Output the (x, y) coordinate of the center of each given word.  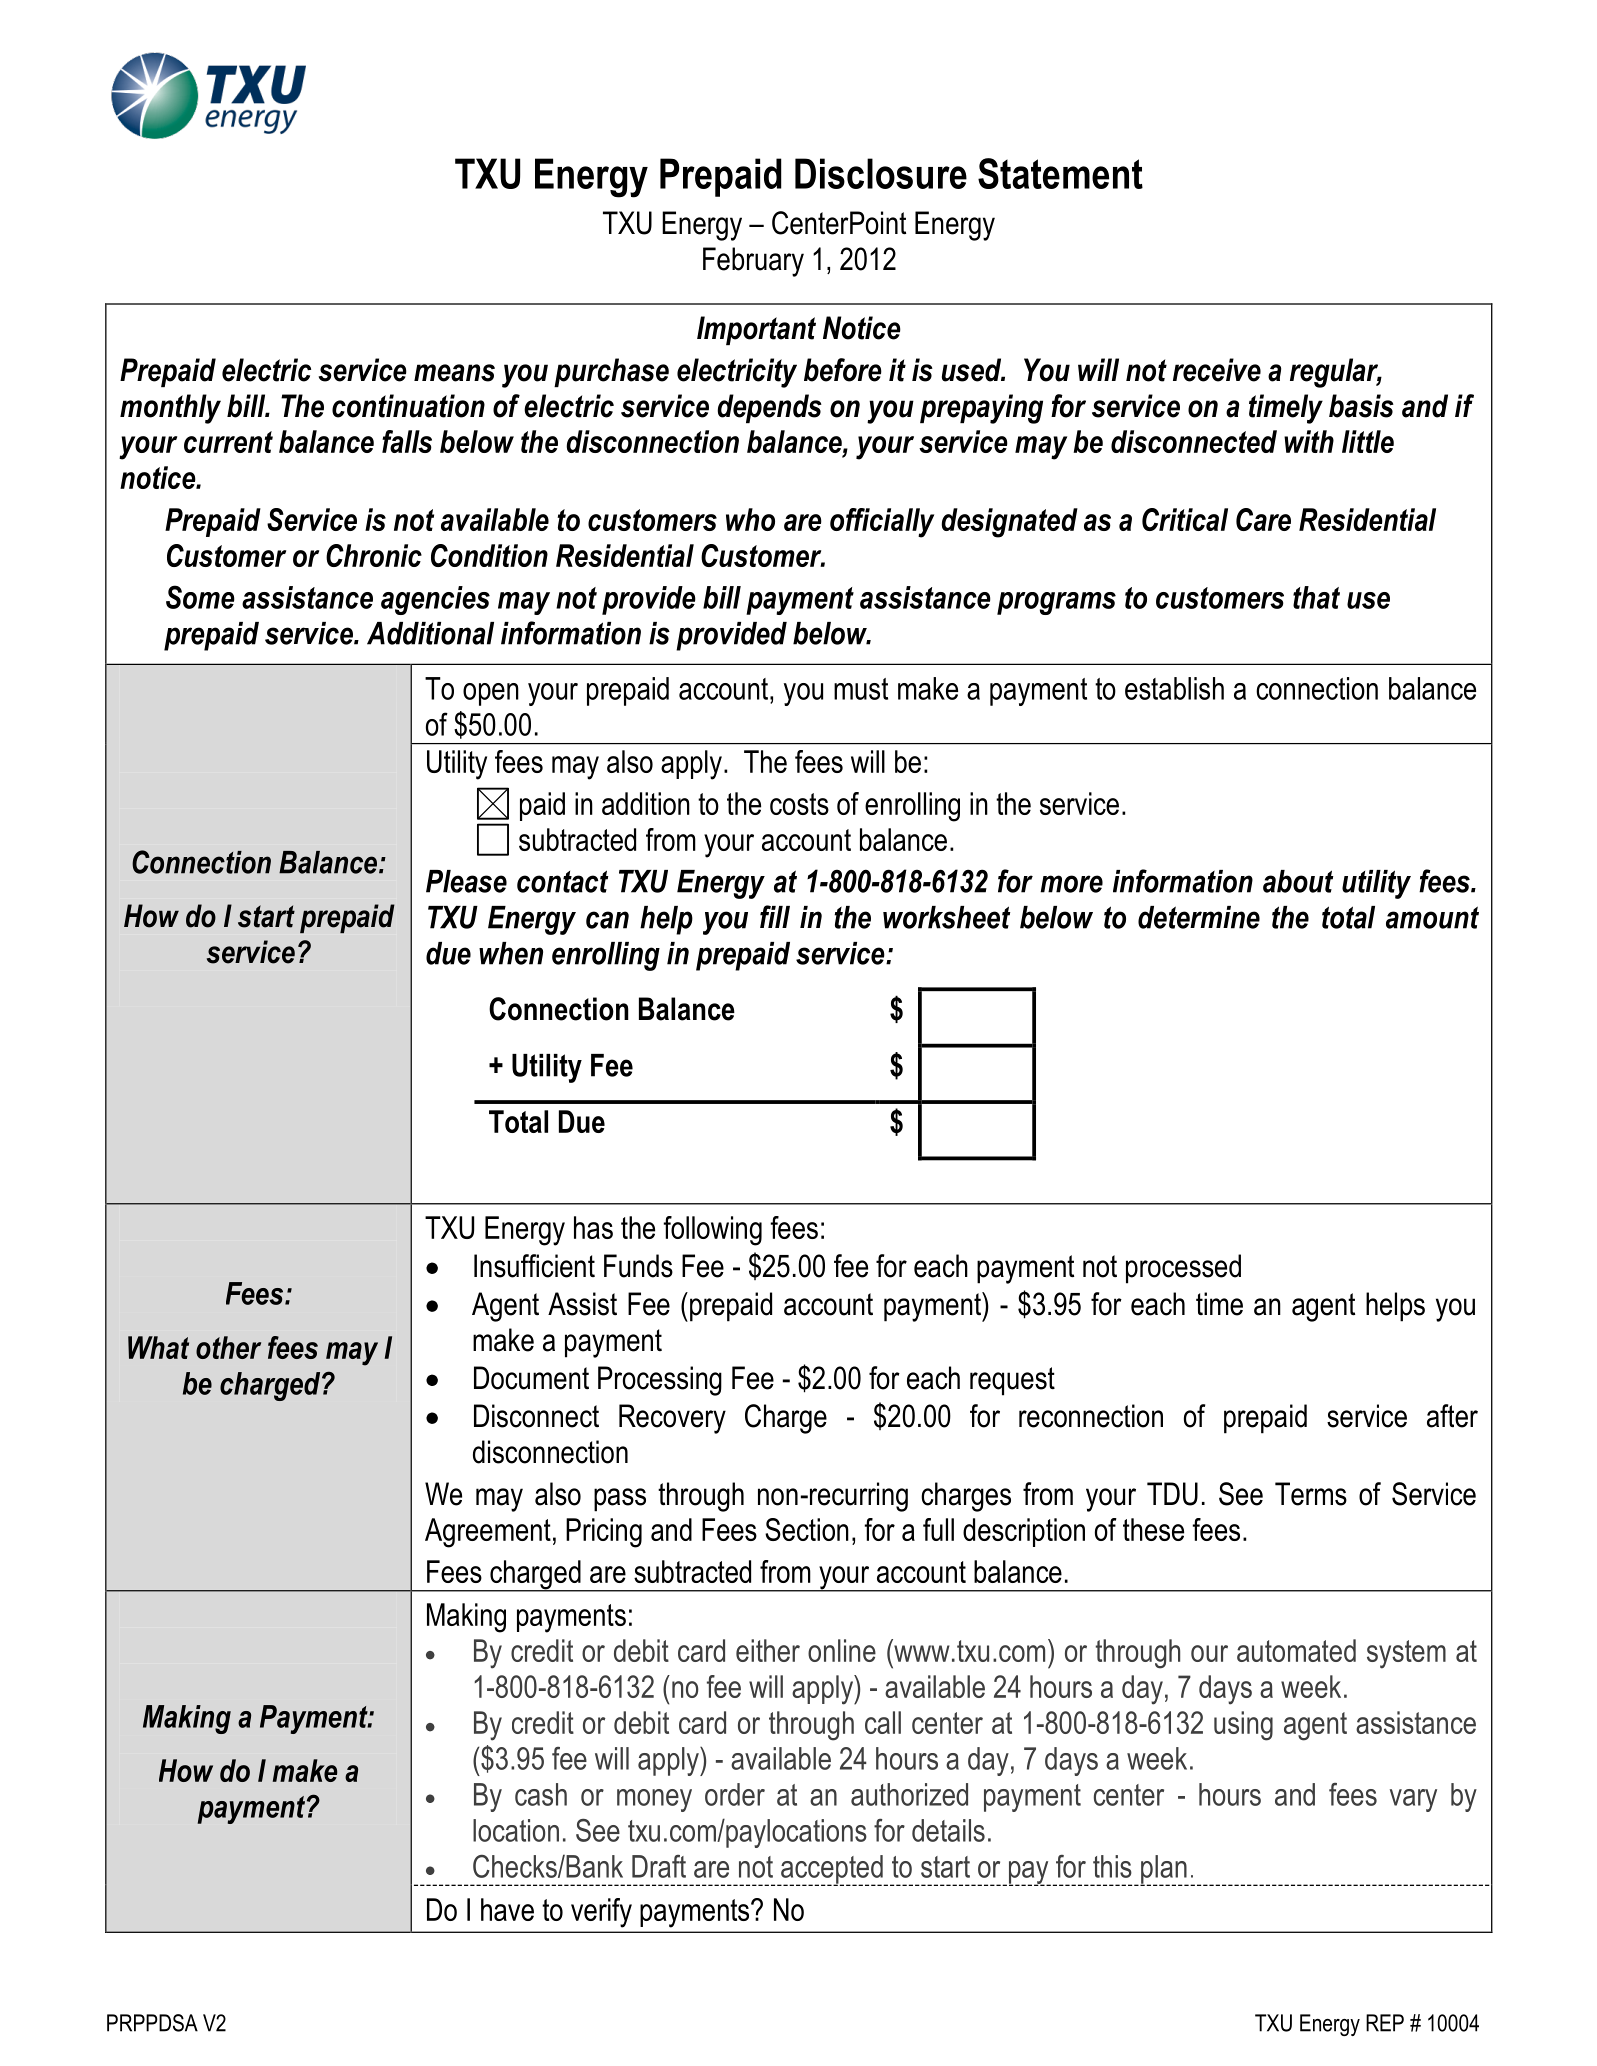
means (454, 373)
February (753, 262)
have (507, 1909)
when (511, 953)
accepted (832, 1870)
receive (1217, 370)
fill (775, 916)
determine (1199, 917)
